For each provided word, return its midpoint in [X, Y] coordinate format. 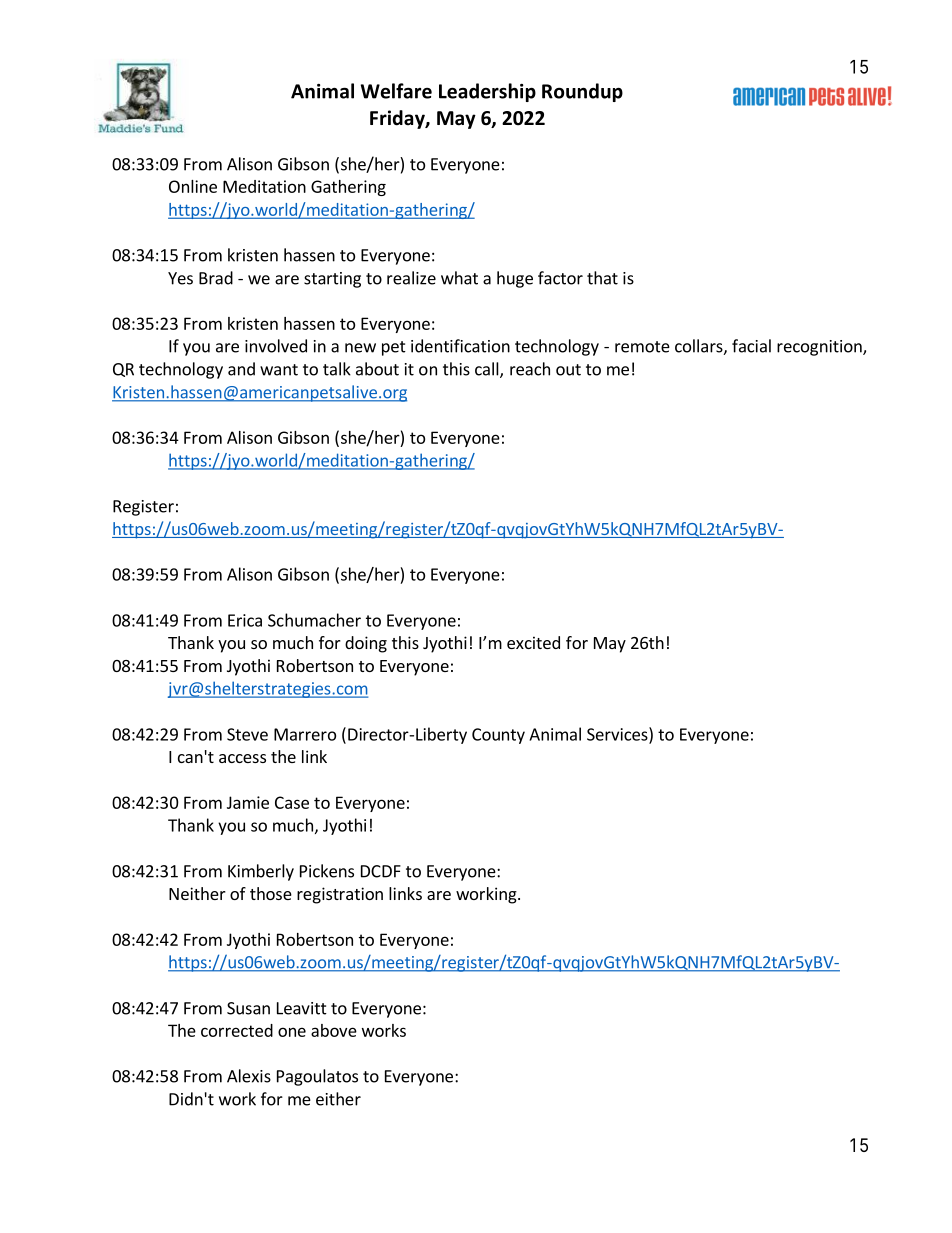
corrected [237, 1030]
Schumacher [314, 620]
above [334, 1030]
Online [193, 186]
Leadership [487, 92]
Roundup [582, 92]
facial [751, 346]
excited [533, 642]
